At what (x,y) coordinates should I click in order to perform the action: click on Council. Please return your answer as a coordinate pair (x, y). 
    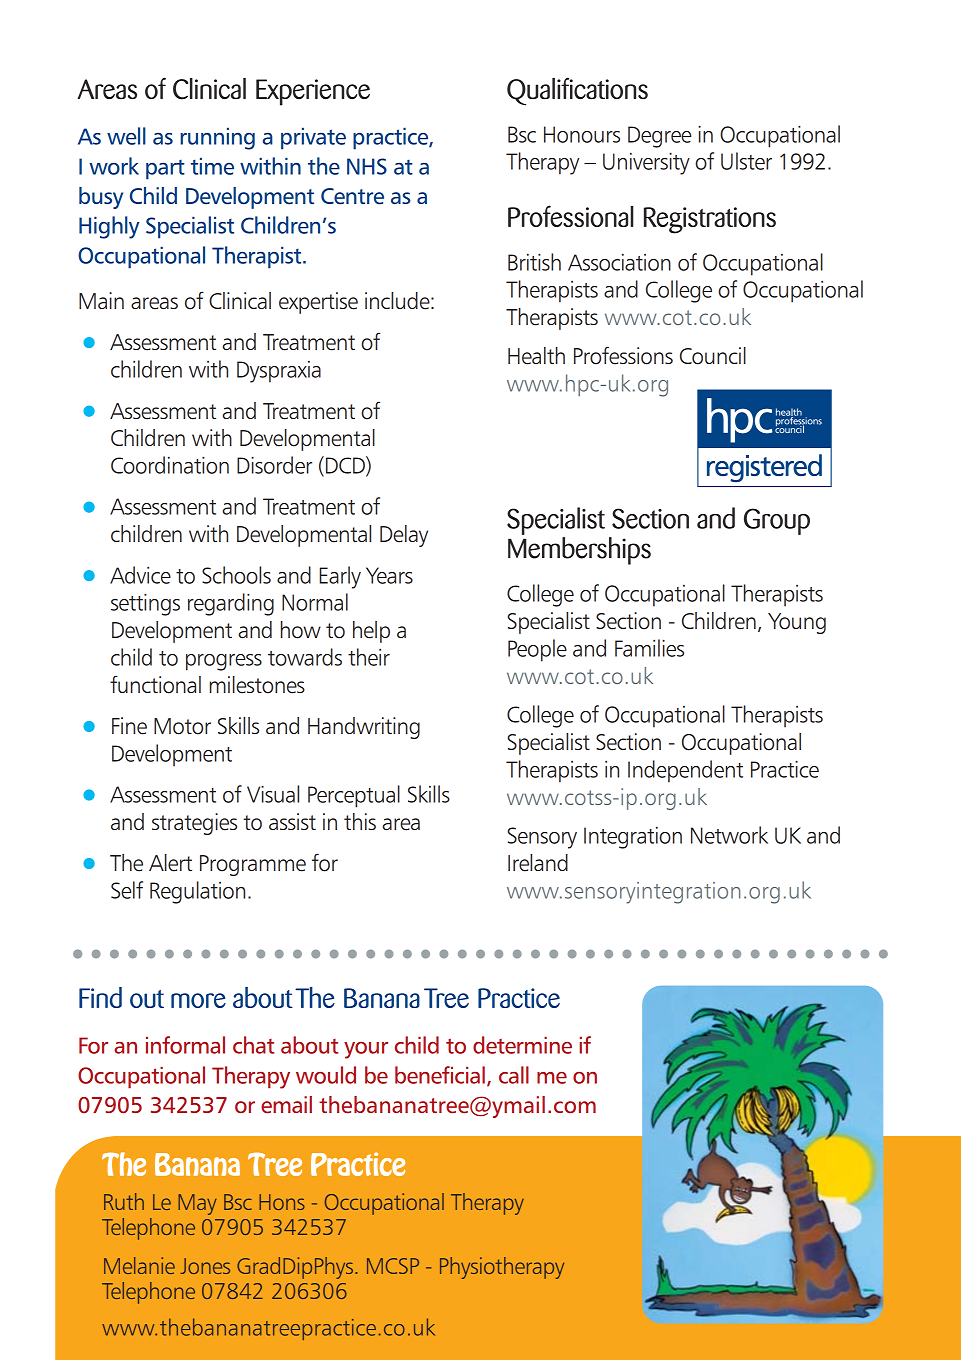
    Looking at the image, I should click on (713, 356).
